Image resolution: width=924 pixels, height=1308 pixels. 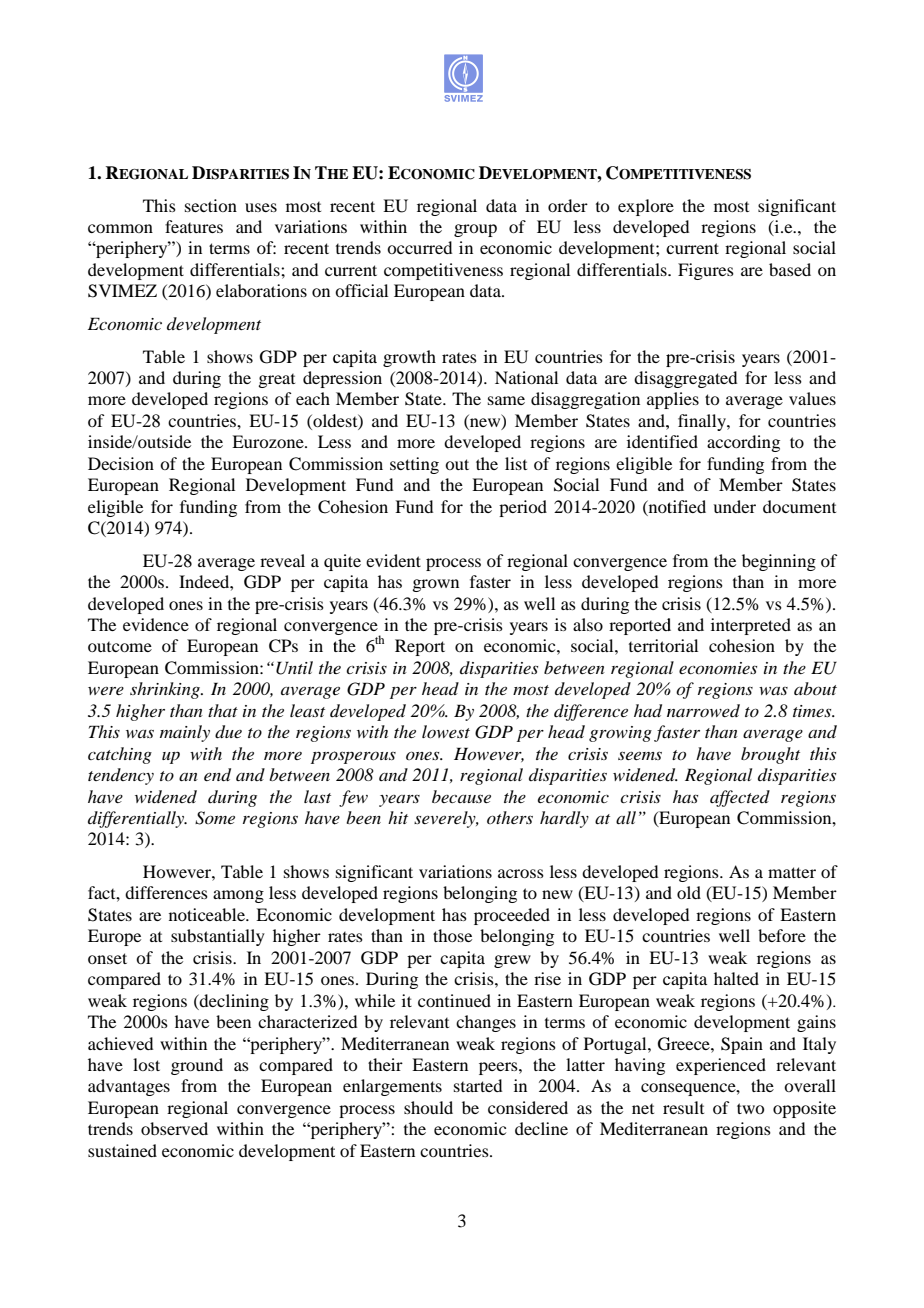 What do you see at coordinates (452, 935) in the document?
I see `those` at bounding box center [452, 935].
